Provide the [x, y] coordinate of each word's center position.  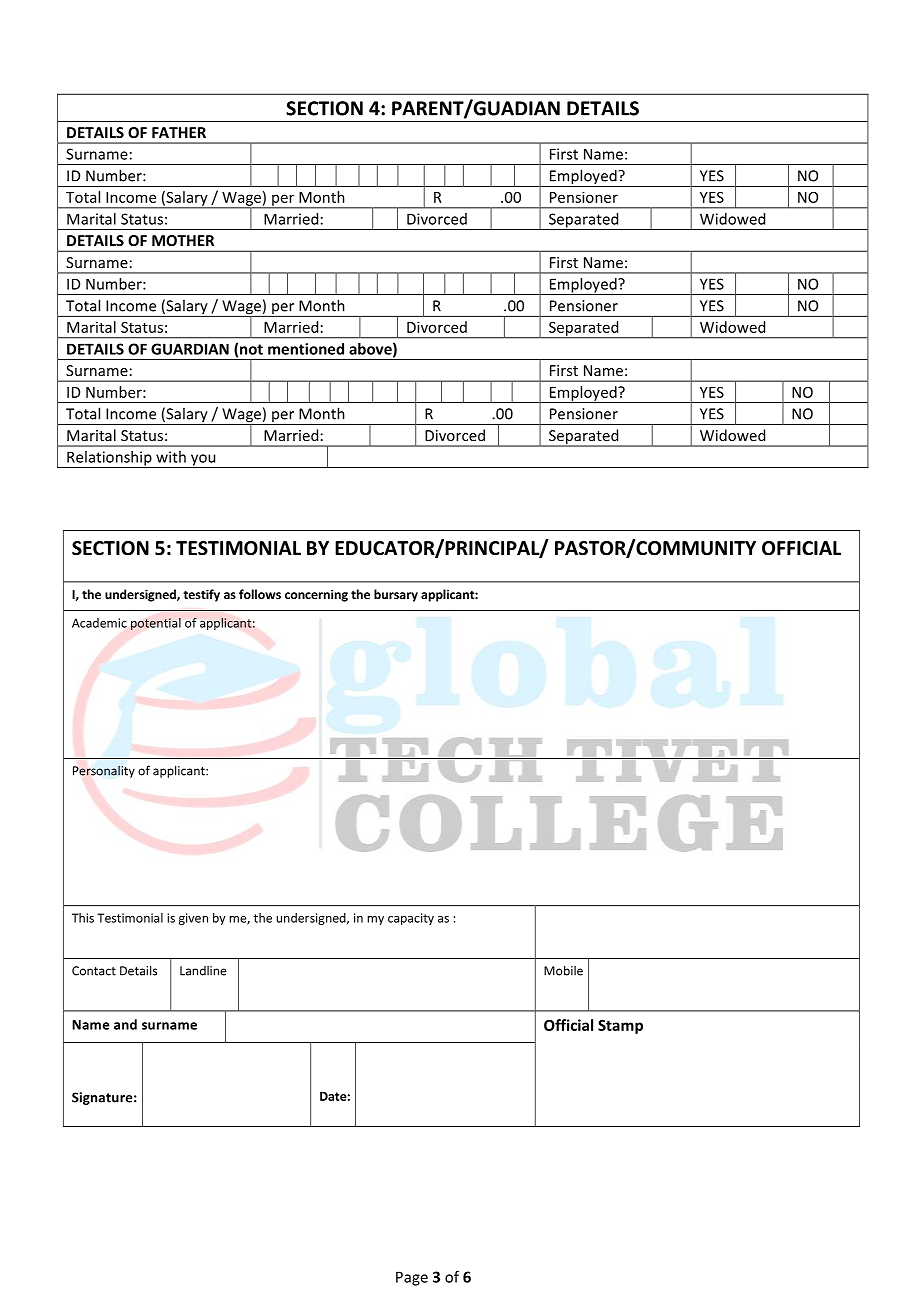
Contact [94, 971]
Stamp [620, 1027]
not [251, 349]
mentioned [306, 349]
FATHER [179, 132]
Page [412, 1278]
